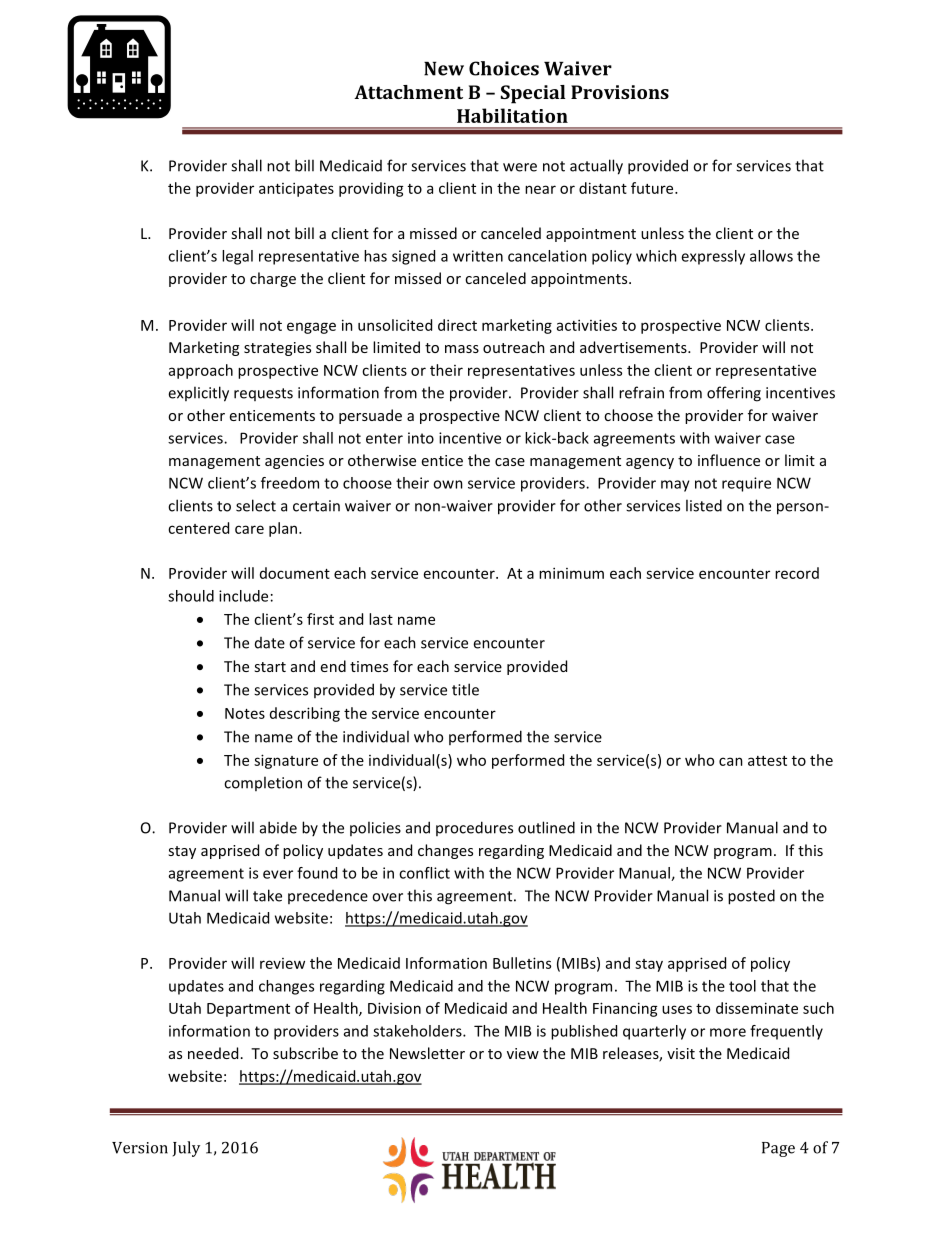  Describe the element at coordinates (797, 573) in the image. I see `record` at that location.
